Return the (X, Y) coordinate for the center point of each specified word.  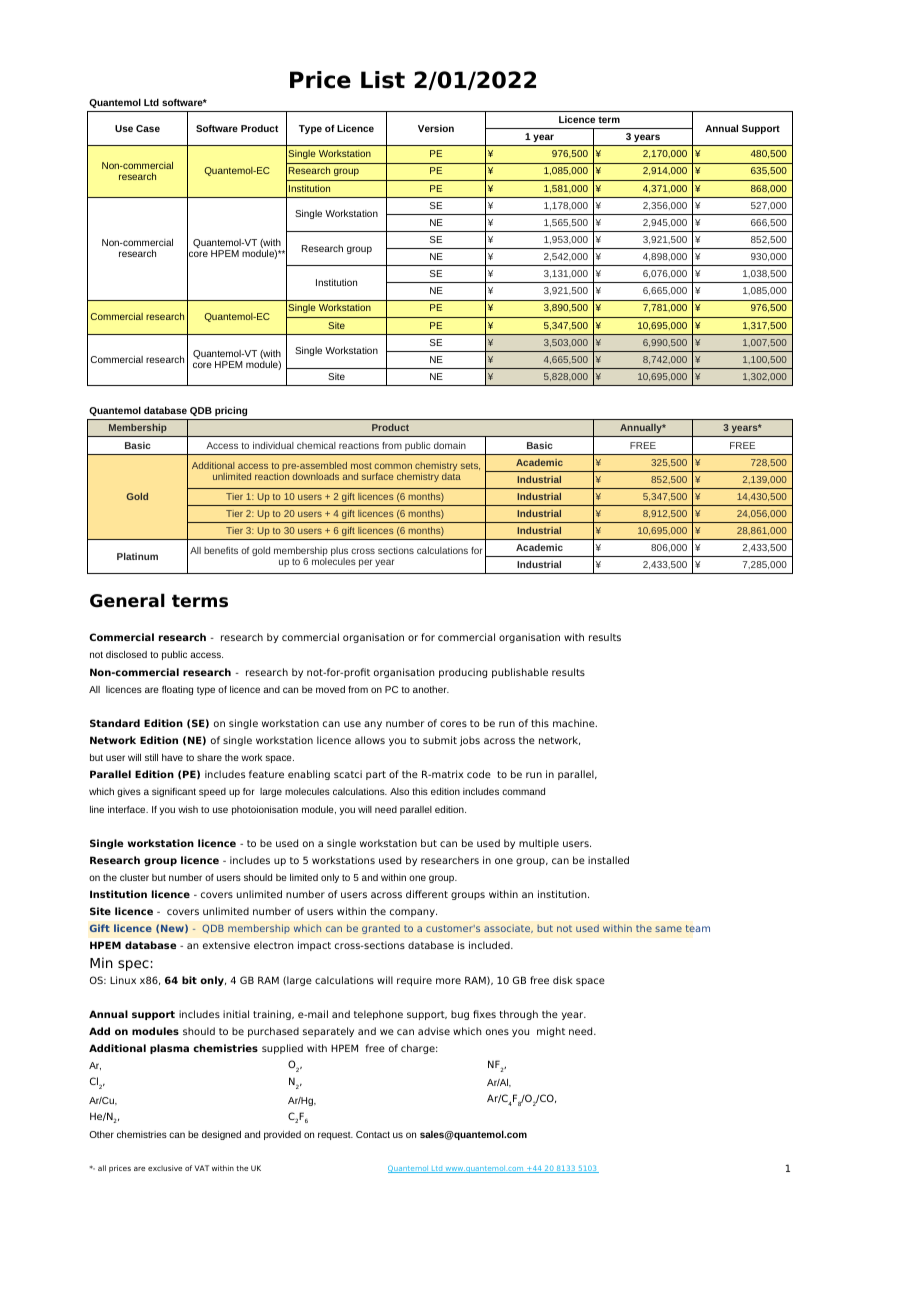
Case (148, 128)
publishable (520, 673)
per (365, 563)
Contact (373, 1134)
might (551, 1032)
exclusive (165, 1168)
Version (436, 128)
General (127, 600)
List (383, 80)
